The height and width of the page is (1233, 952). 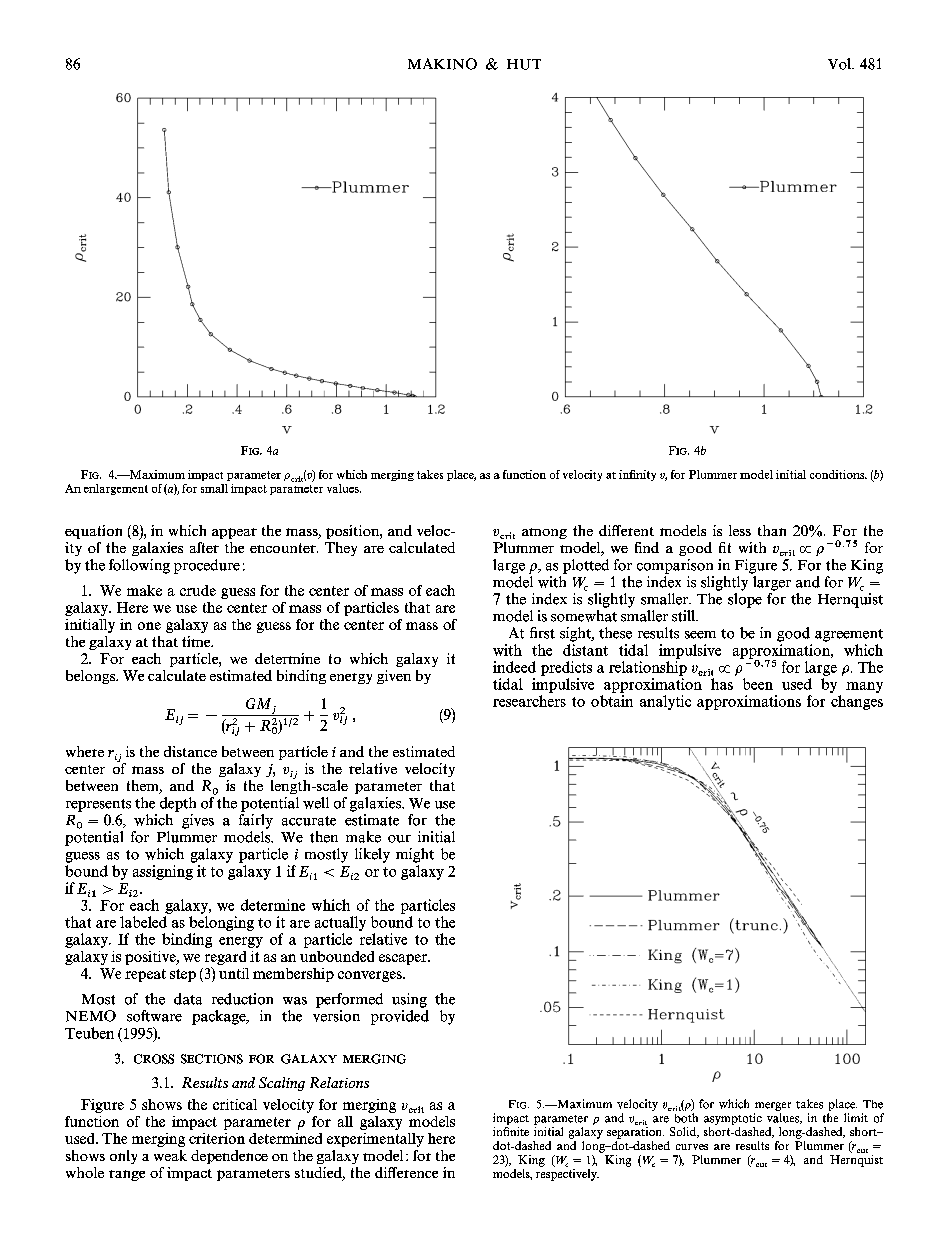 What do you see at coordinates (341, 549) in the page?
I see `They` at bounding box center [341, 549].
